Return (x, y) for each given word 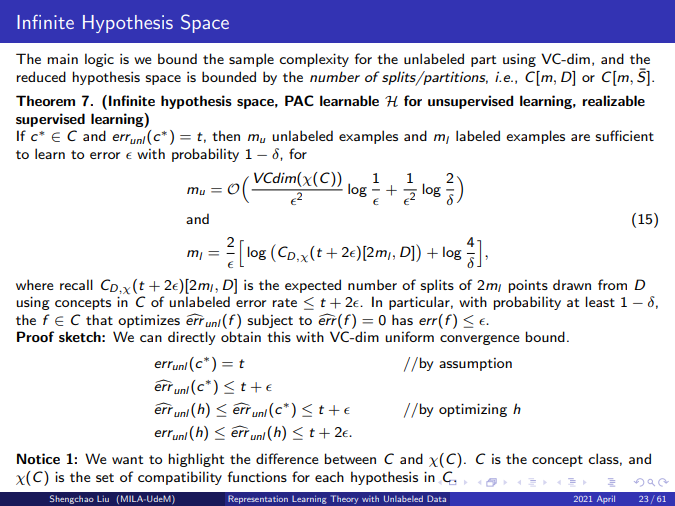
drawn (572, 284)
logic (99, 60)
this (279, 336)
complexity (314, 60)
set (105, 477)
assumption (475, 364)
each (329, 476)
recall (76, 284)
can (151, 338)
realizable (613, 100)
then (226, 135)
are (580, 137)
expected (313, 286)
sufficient (624, 135)
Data (436, 498)
